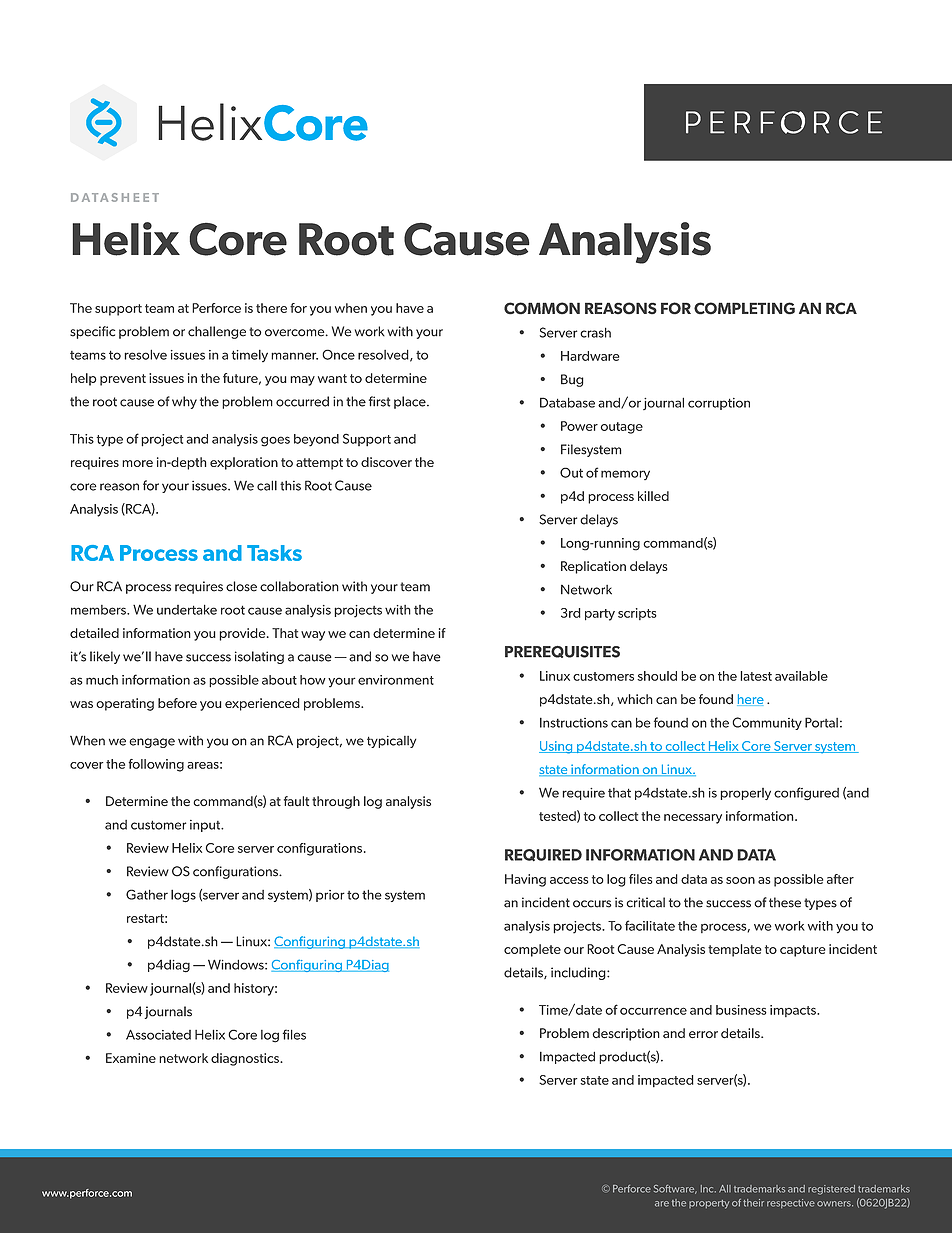 The image size is (952, 1233). Describe the element at coordinates (156, 765) in the screenshot. I see `following` at that location.
